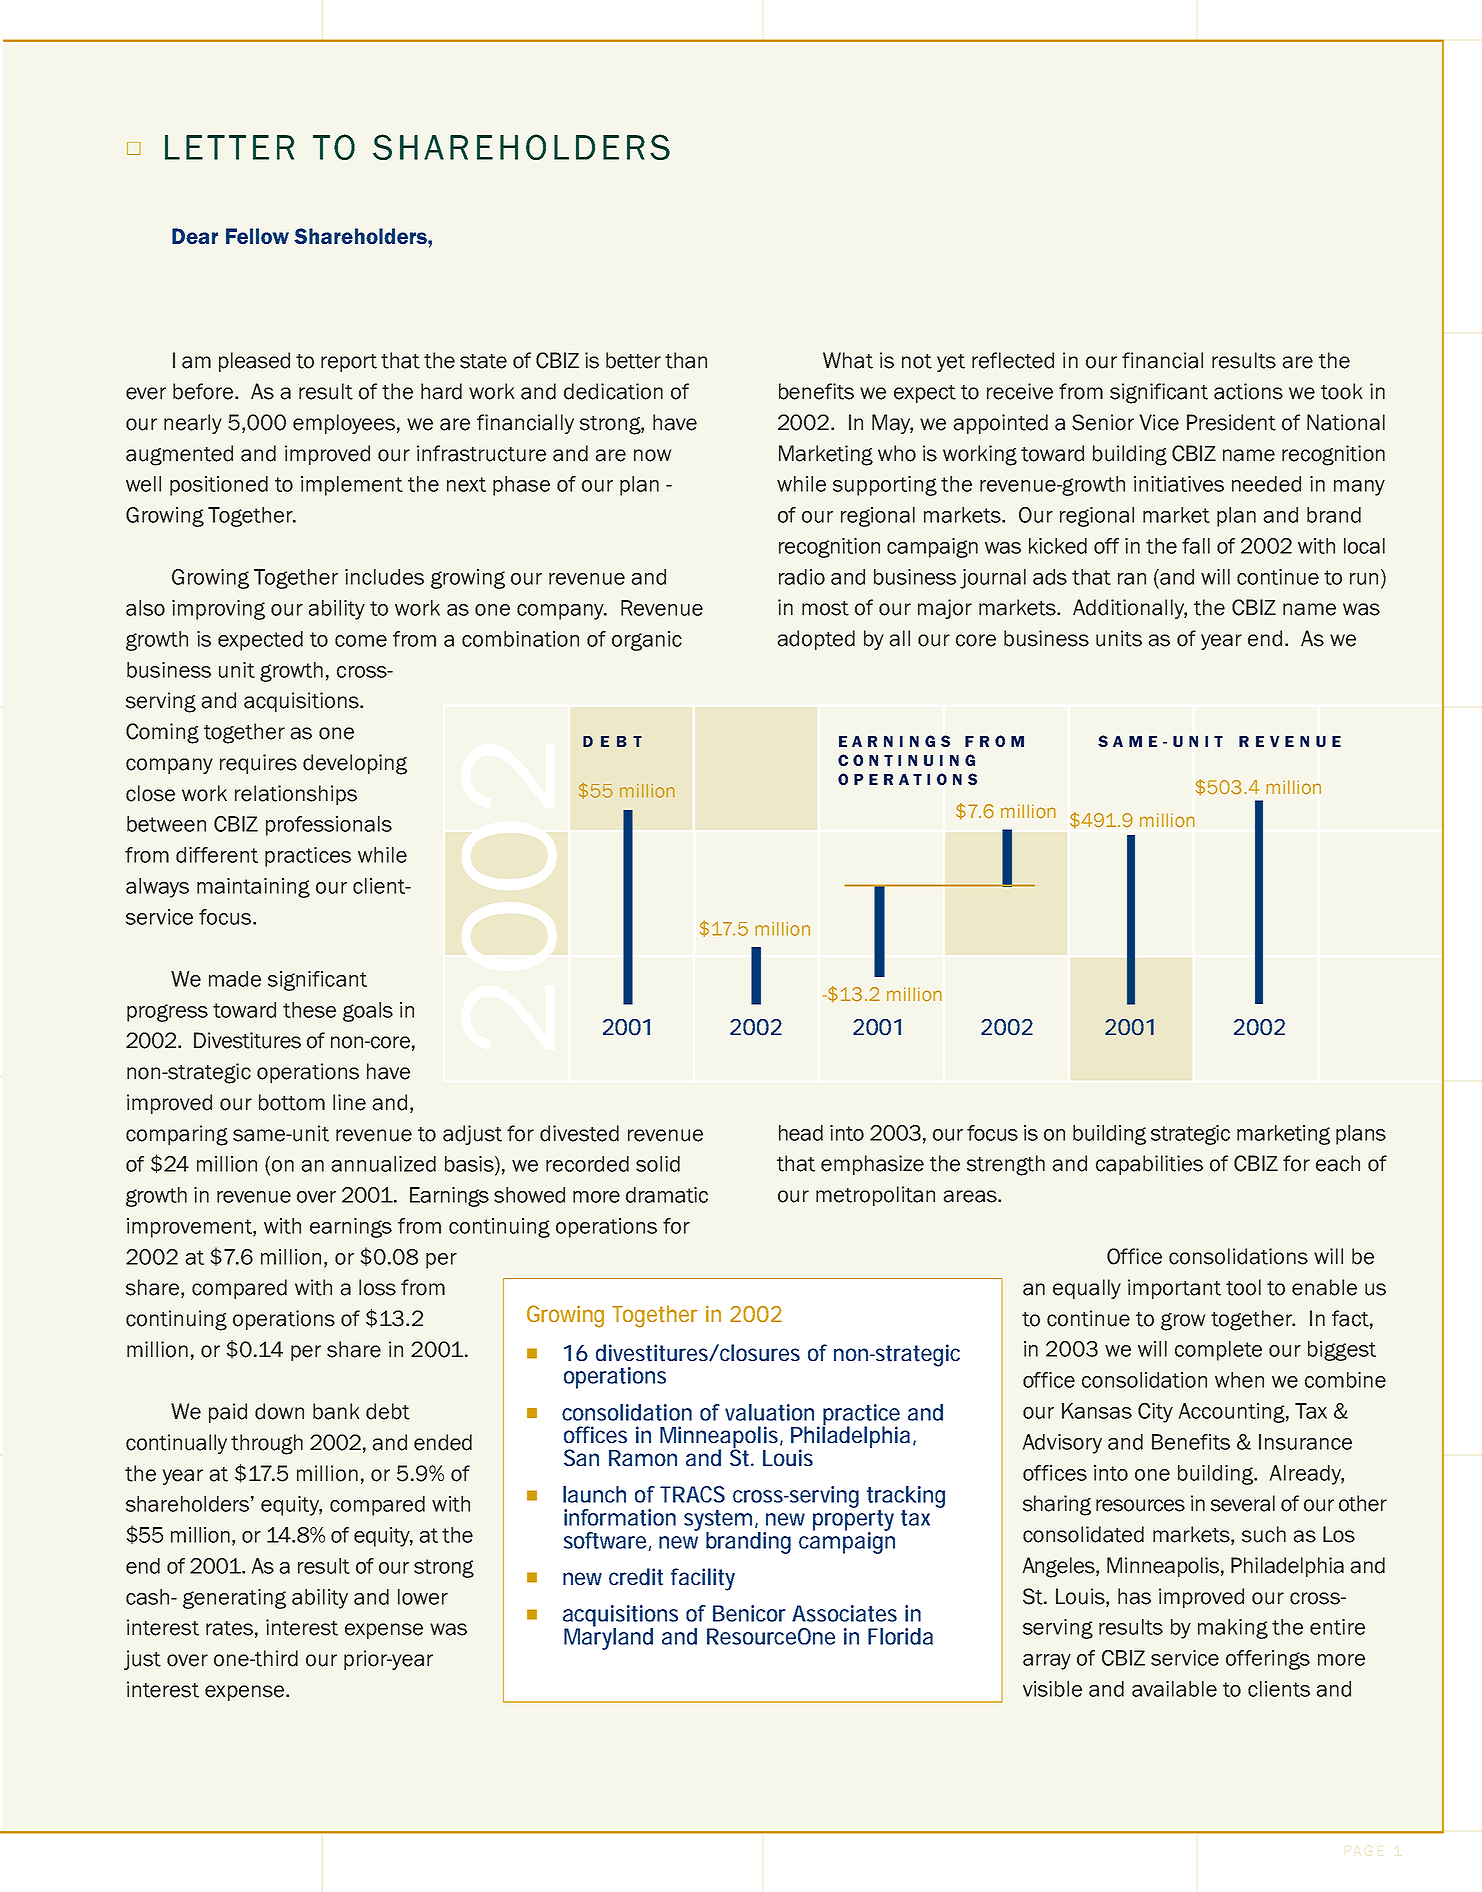  Describe the element at coordinates (861, 1416) in the document. I see `practice` at that location.
